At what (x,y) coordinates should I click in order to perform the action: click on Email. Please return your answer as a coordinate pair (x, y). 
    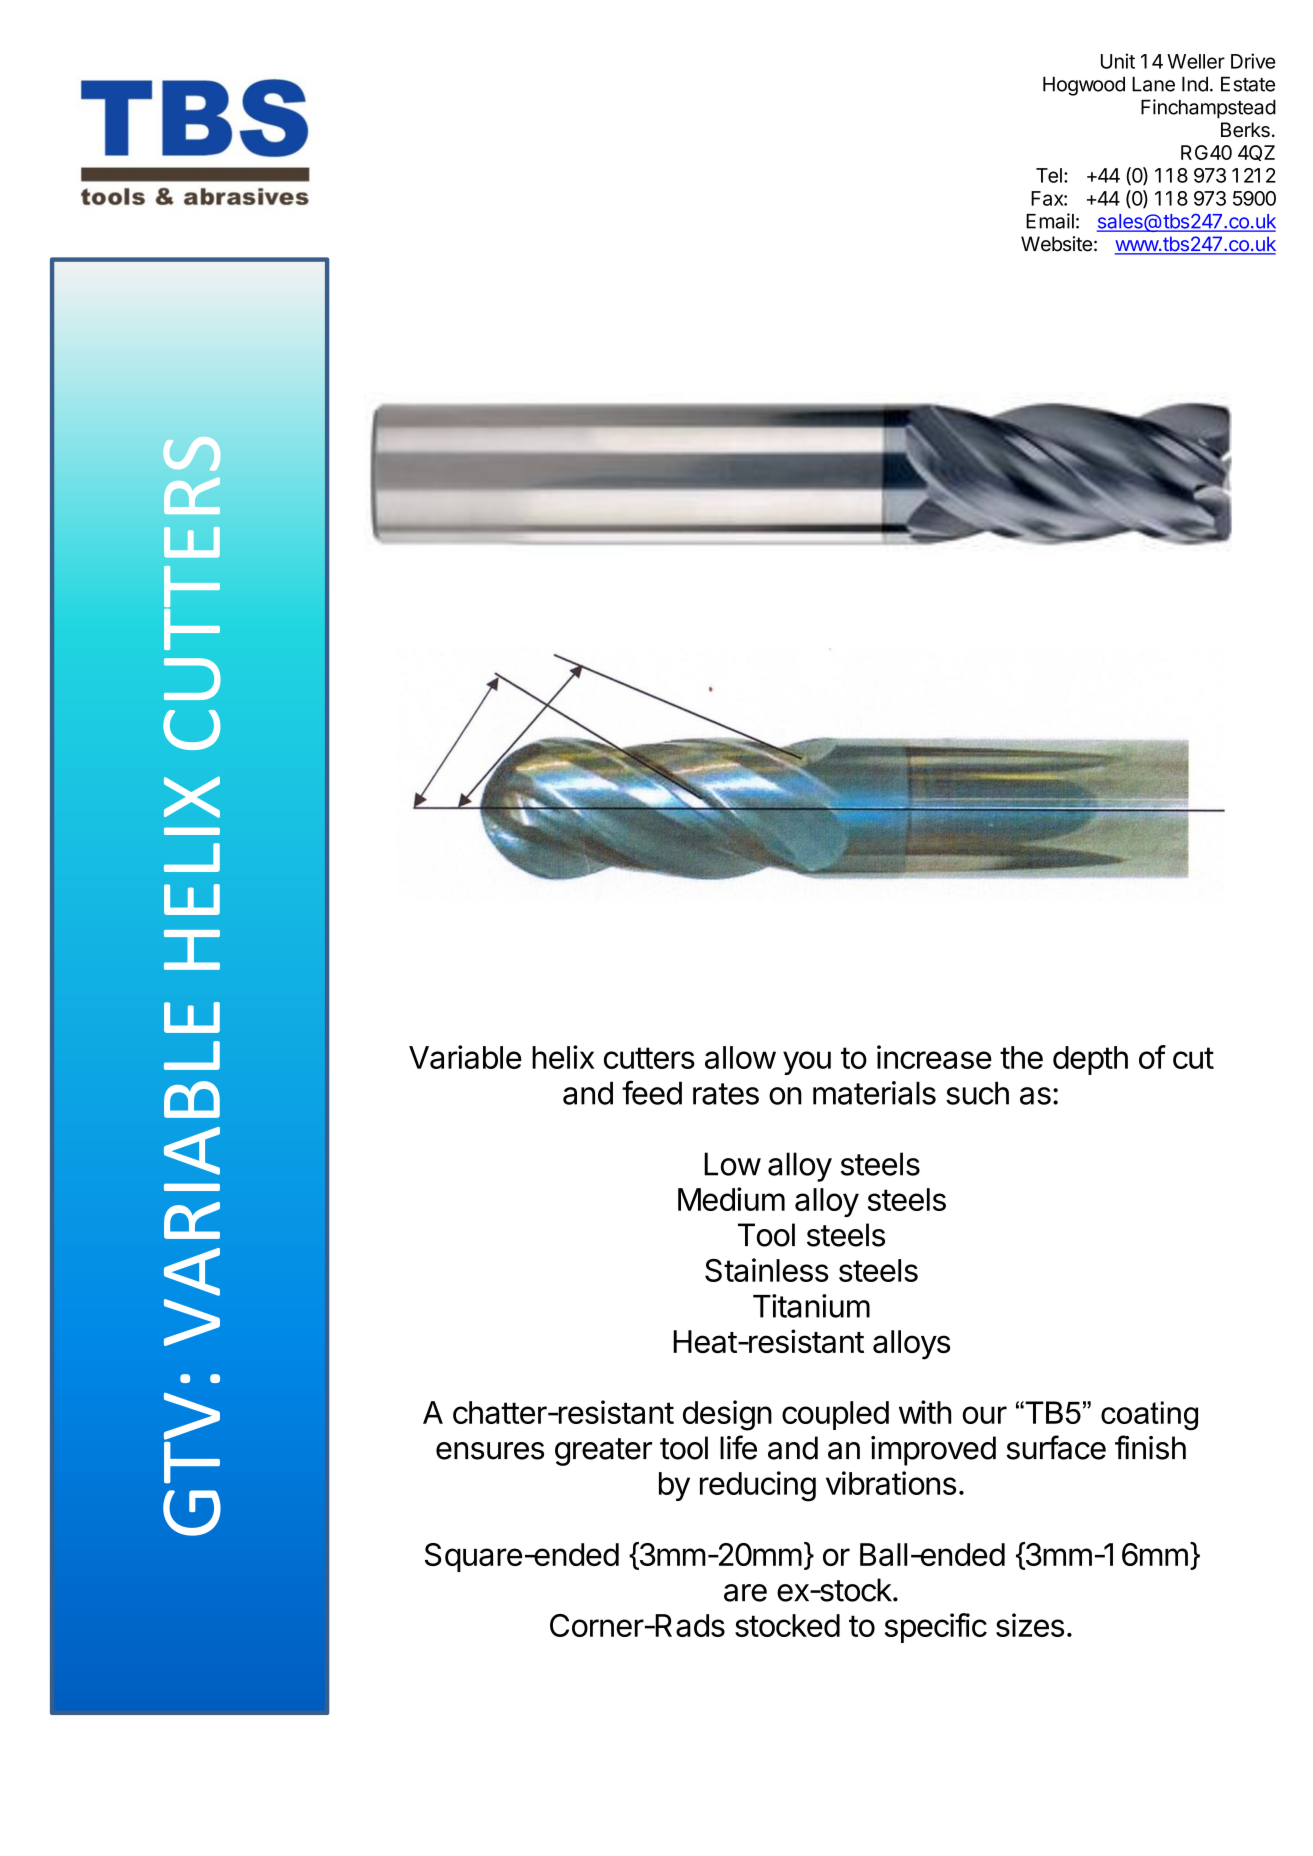
    Looking at the image, I should click on (1050, 221).
